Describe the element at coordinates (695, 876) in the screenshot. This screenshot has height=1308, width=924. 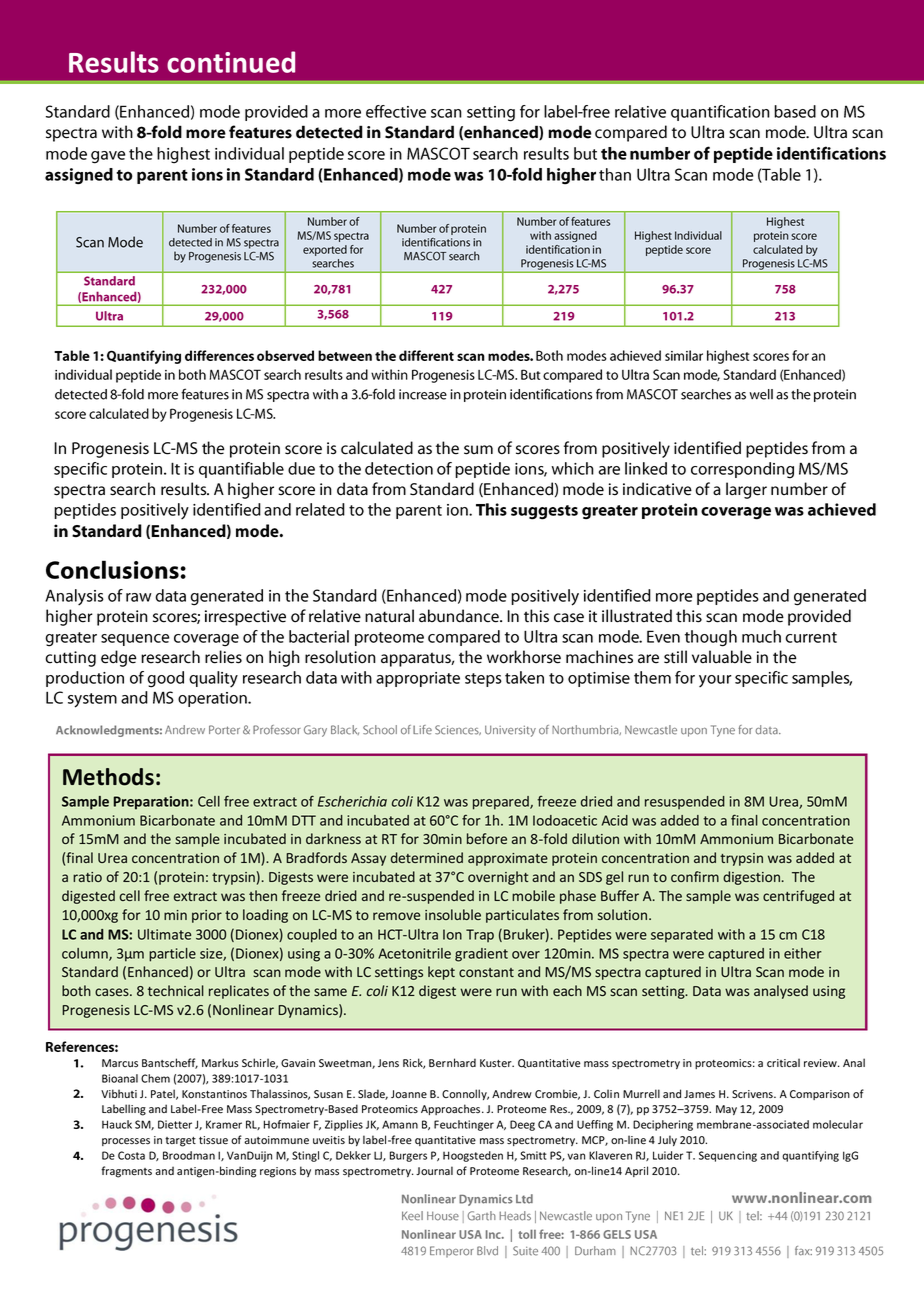
I see `confirm` at that location.
